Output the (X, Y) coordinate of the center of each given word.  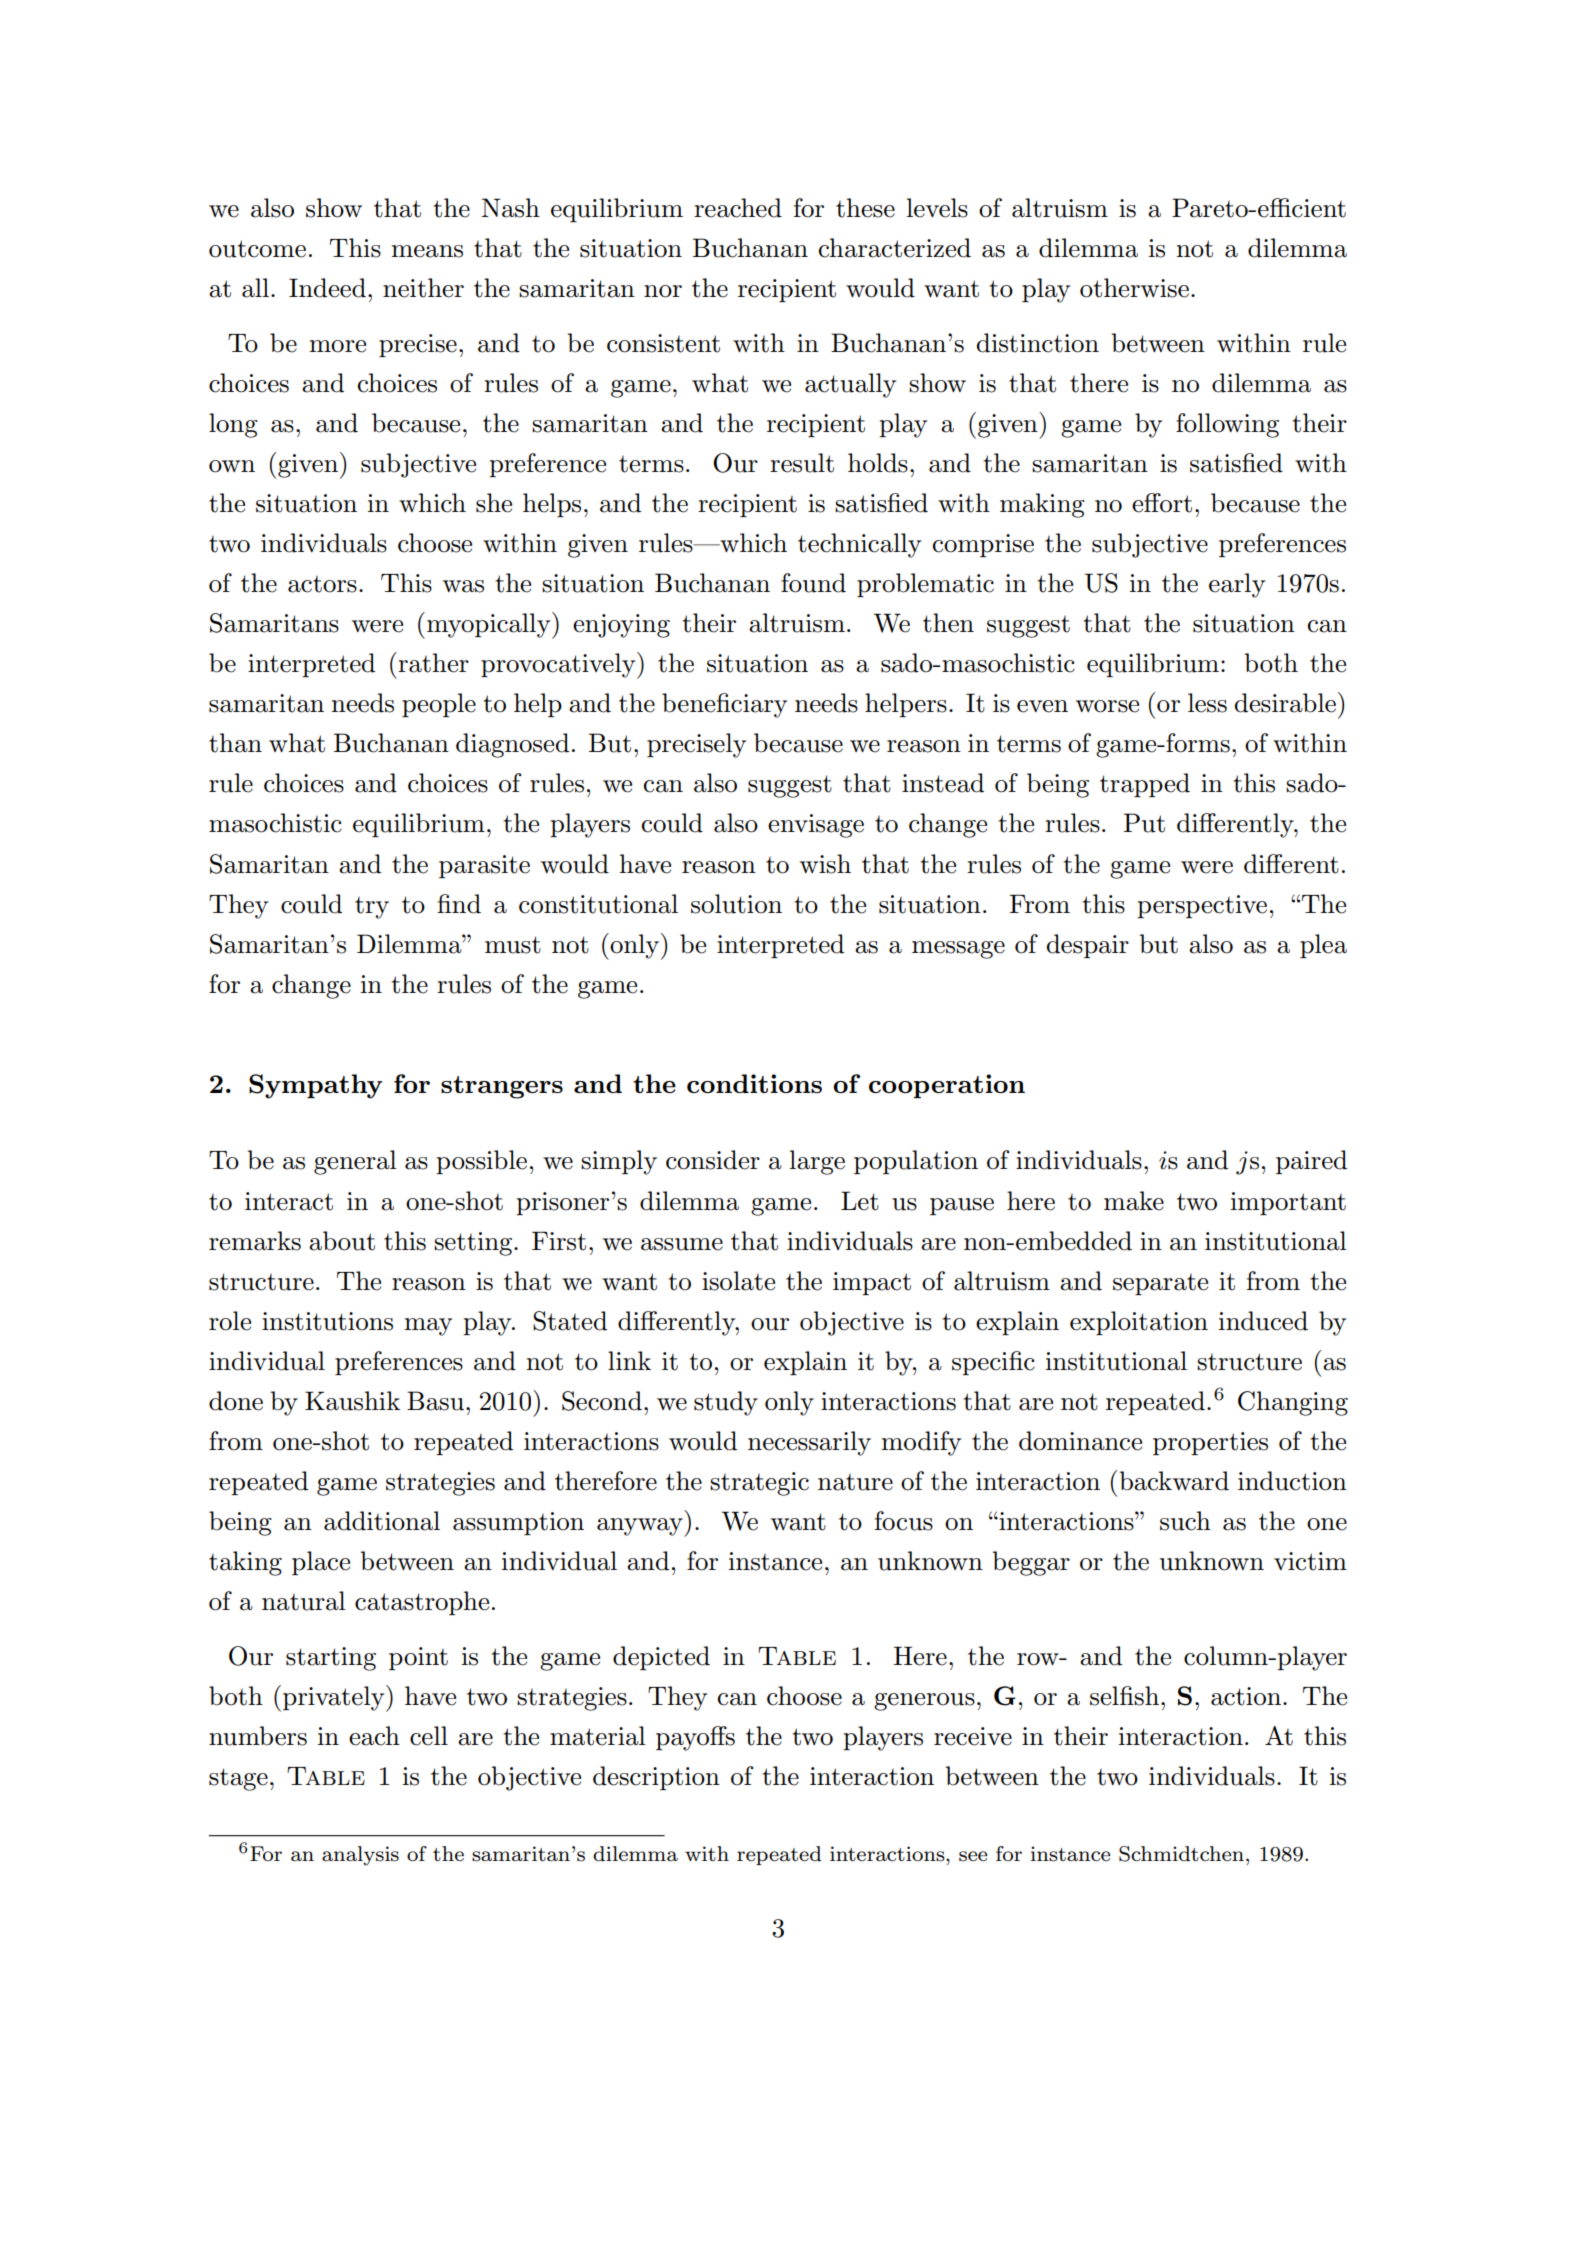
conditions (754, 1083)
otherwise (1134, 288)
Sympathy (316, 1086)
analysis (360, 1856)
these (865, 208)
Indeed (327, 288)
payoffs (695, 1738)
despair (1088, 946)
